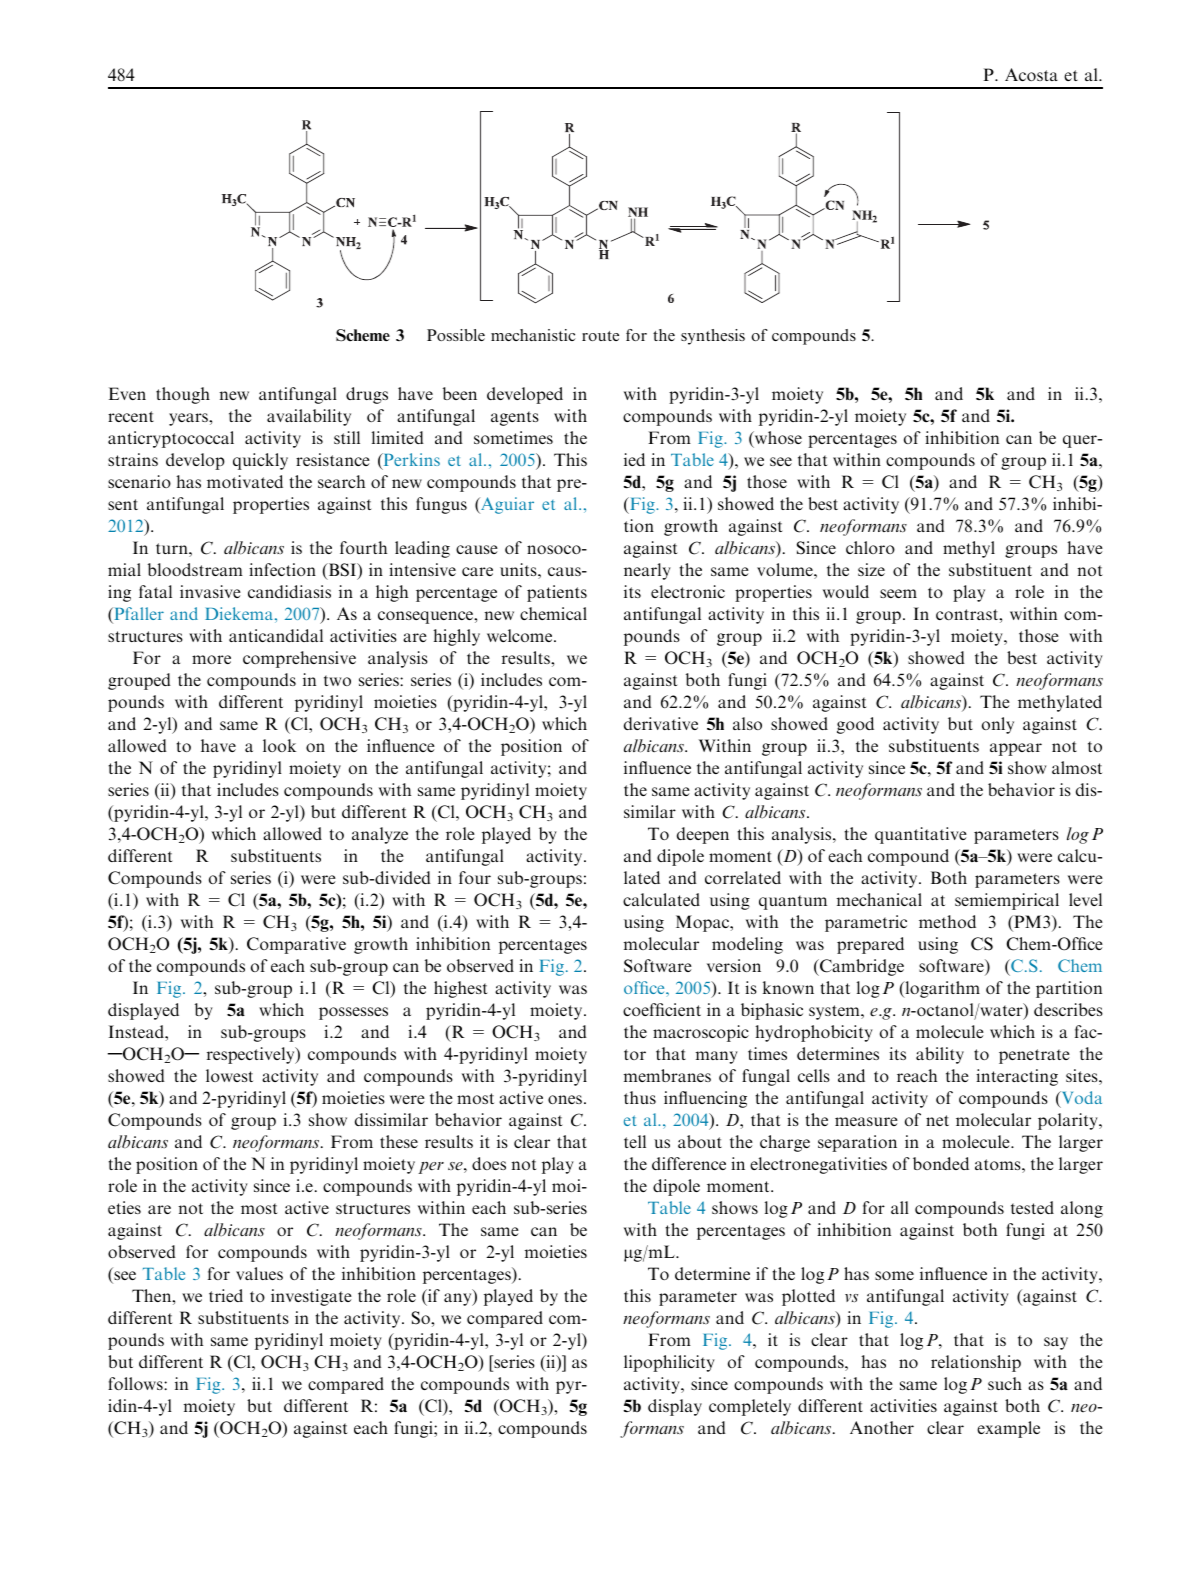  Describe the element at coordinates (661, 723) in the document. I see `derivative` at that location.
